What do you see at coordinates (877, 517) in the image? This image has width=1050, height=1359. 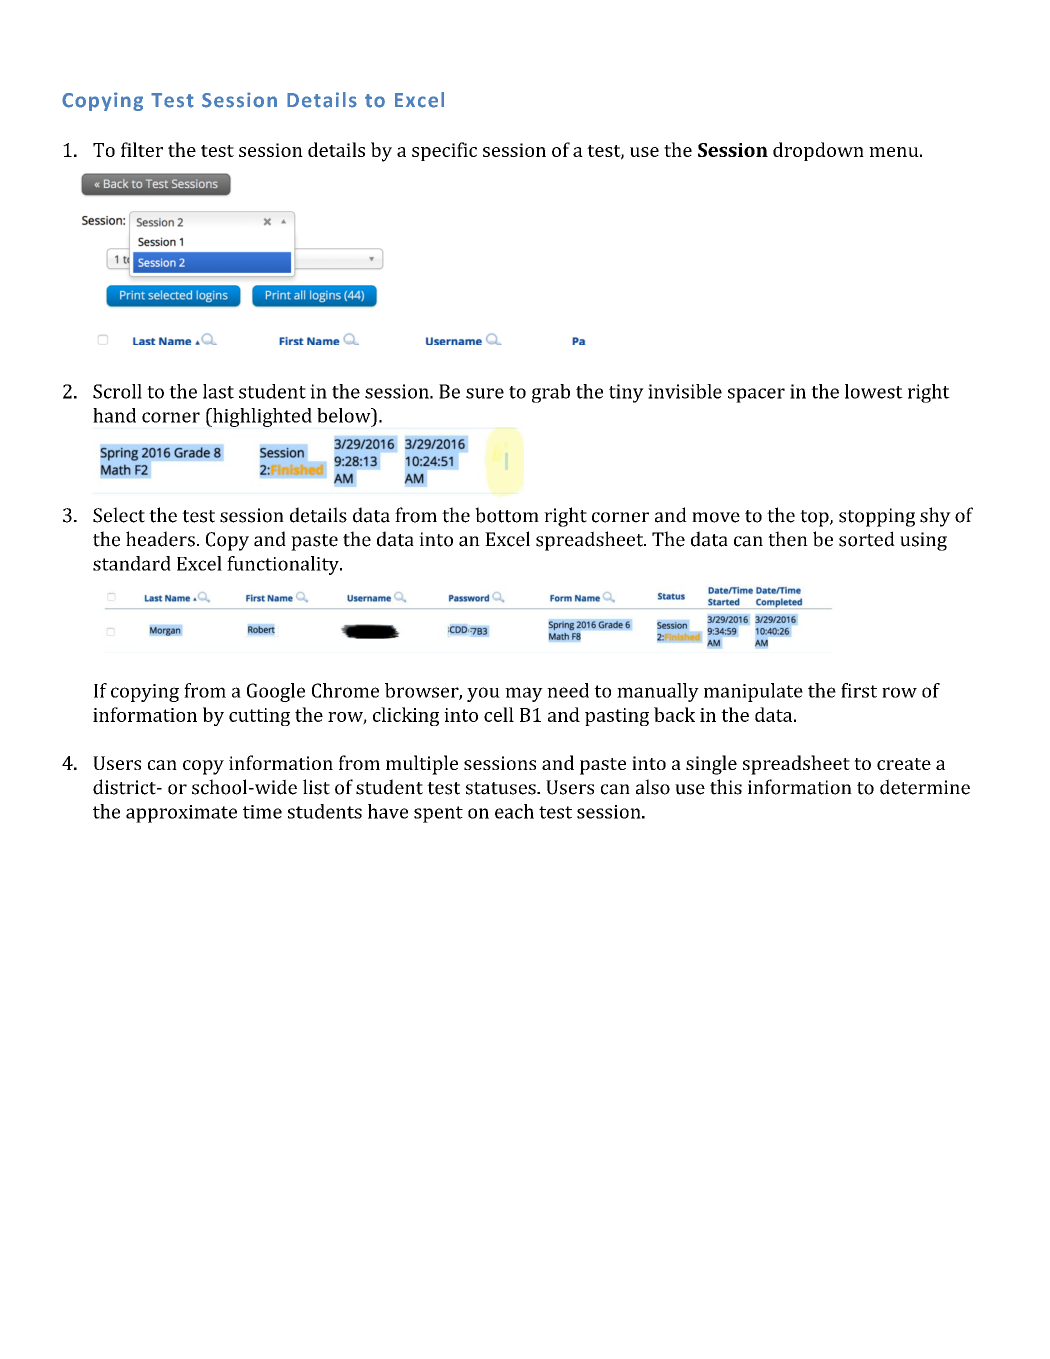 I see `stopping` at bounding box center [877, 517].
